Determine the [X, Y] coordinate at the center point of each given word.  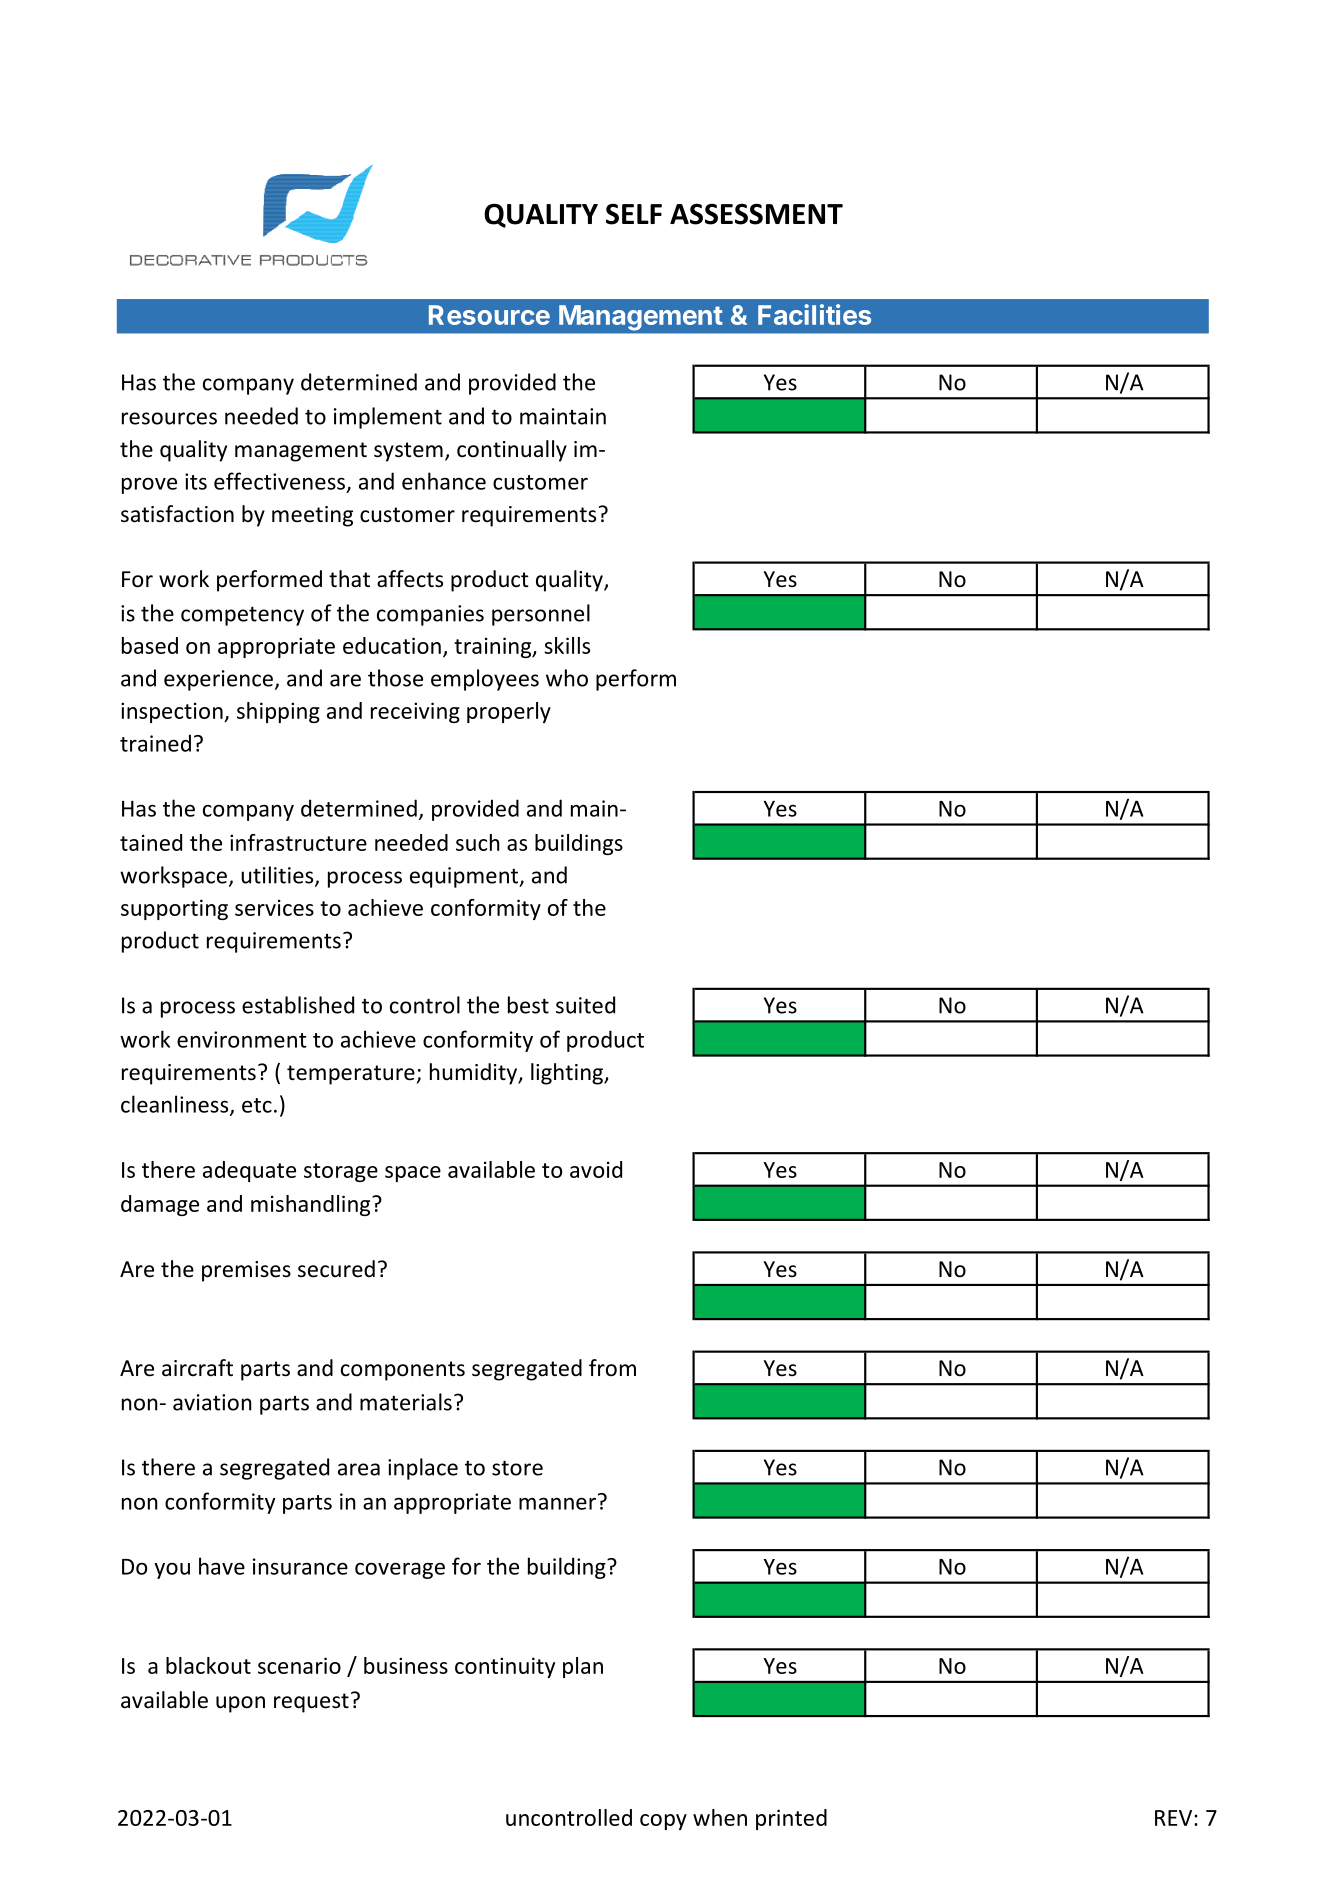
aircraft [197, 1368]
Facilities [814, 314]
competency [242, 616]
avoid [596, 1169]
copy [663, 1822]
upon [240, 1704]
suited [585, 1005]
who [567, 678]
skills [567, 645]
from [612, 1368]
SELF [634, 214]
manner [557, 1503]
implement [388, 418]
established [298, 1005]
